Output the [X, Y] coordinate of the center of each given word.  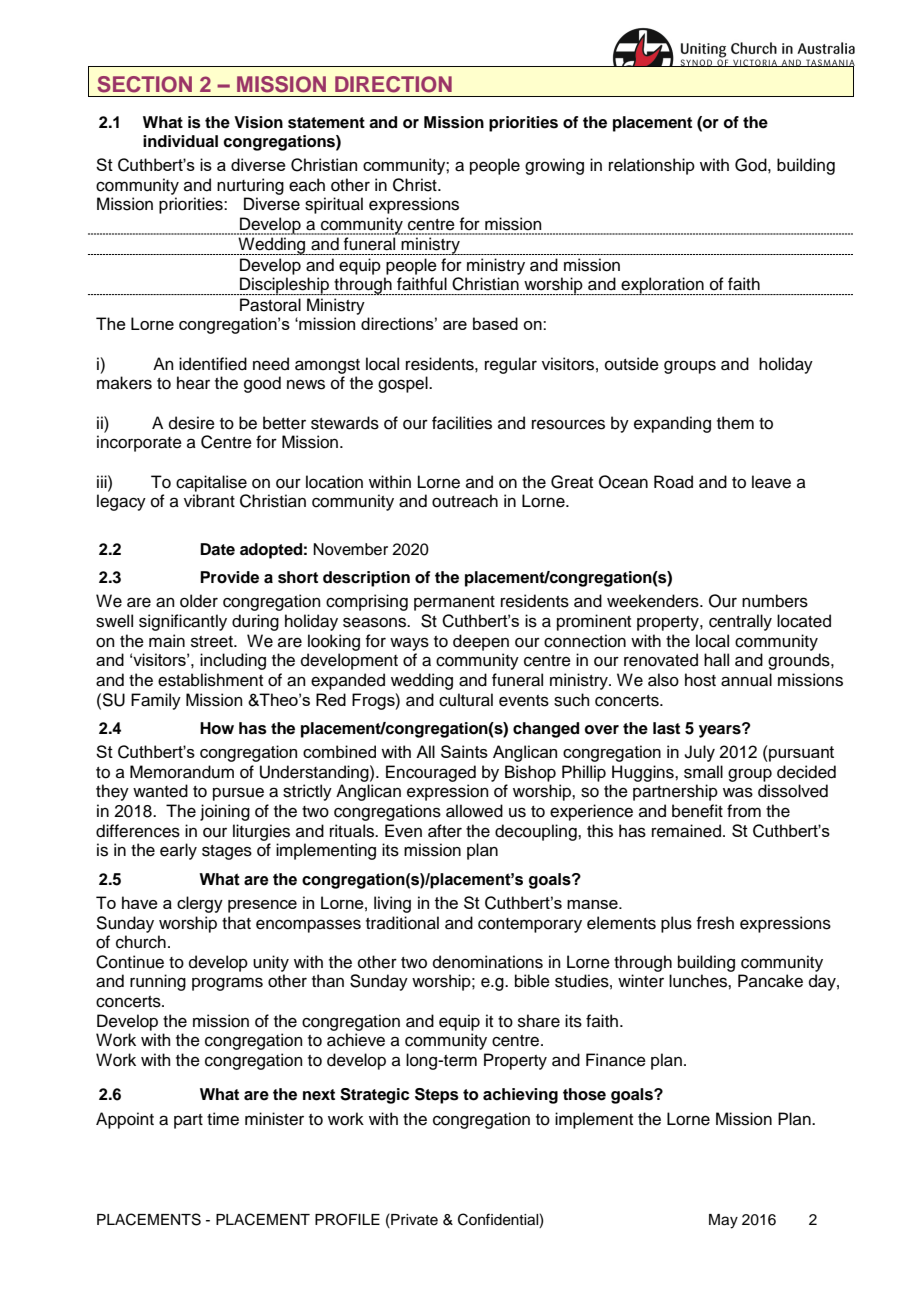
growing [554, 166]
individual [180, 141]
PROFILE [347, 1219]
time [223, 1119]
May [723, 1221]
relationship [652, 166]
